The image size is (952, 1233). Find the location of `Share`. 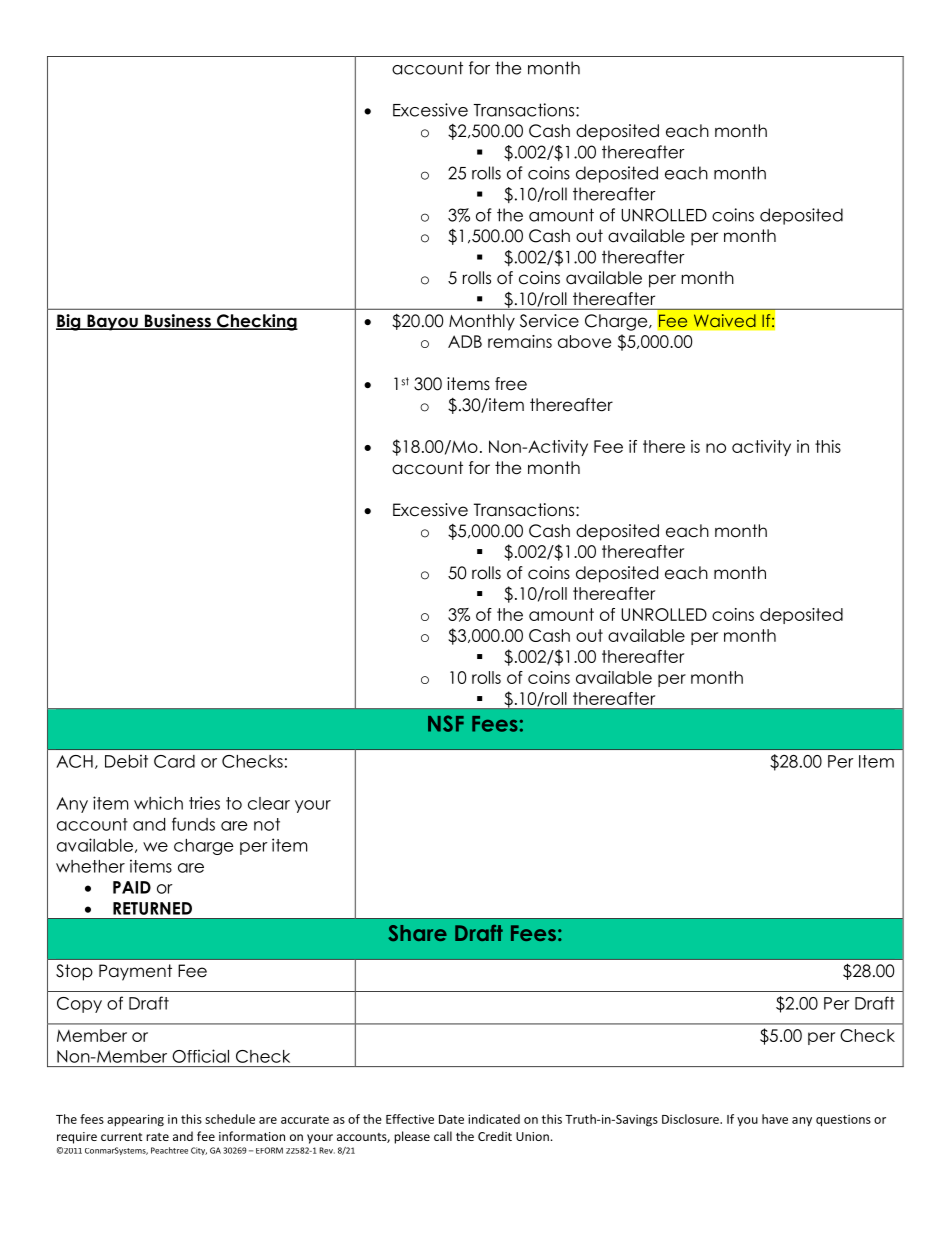

Share is located at coordinates (417, 933).
